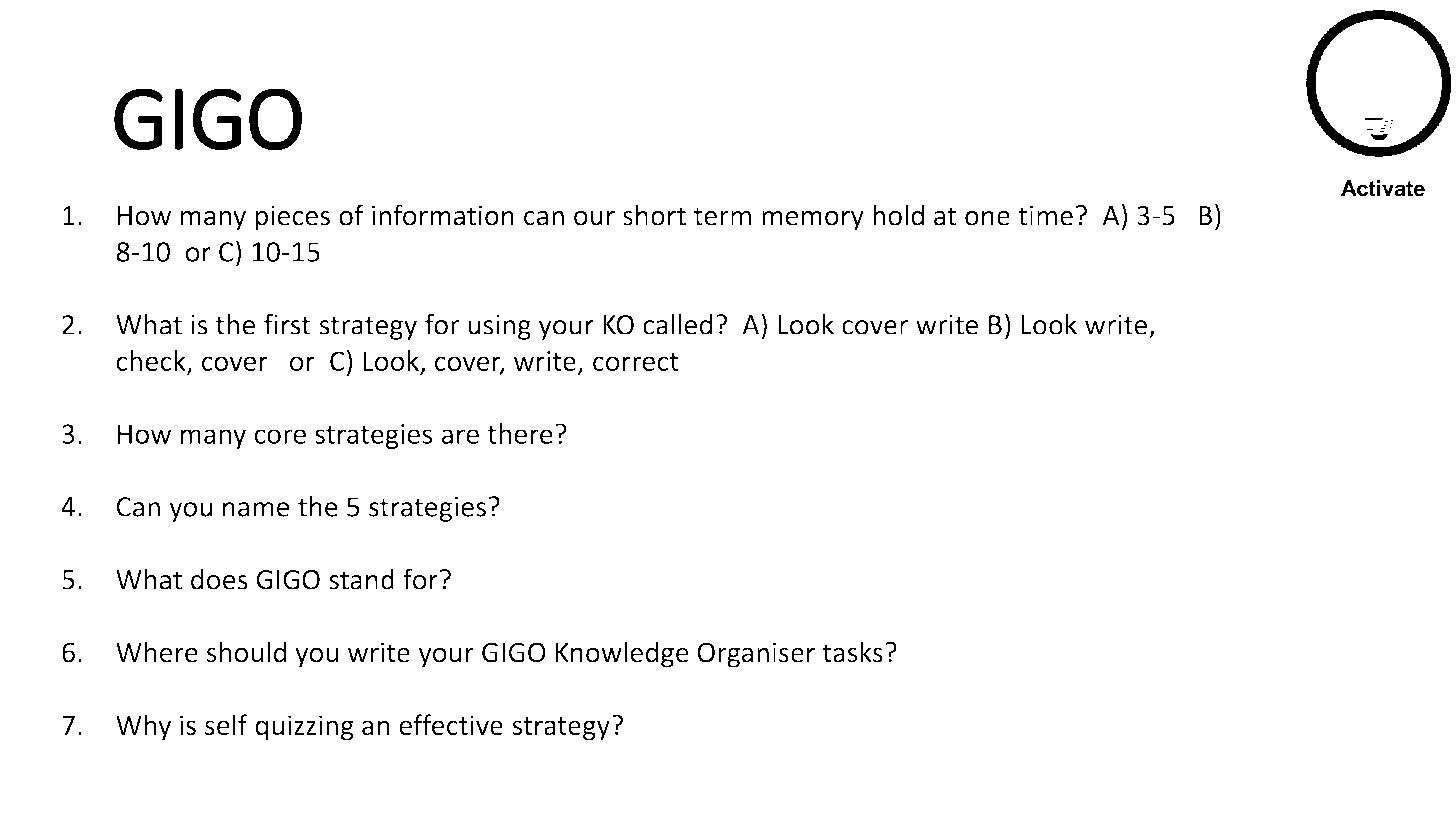 Image resolution: width=1456 pixels, height=819 pixels. Describe the element at coordinates (226, 724) in the screenshot. I see `self` at that location.
